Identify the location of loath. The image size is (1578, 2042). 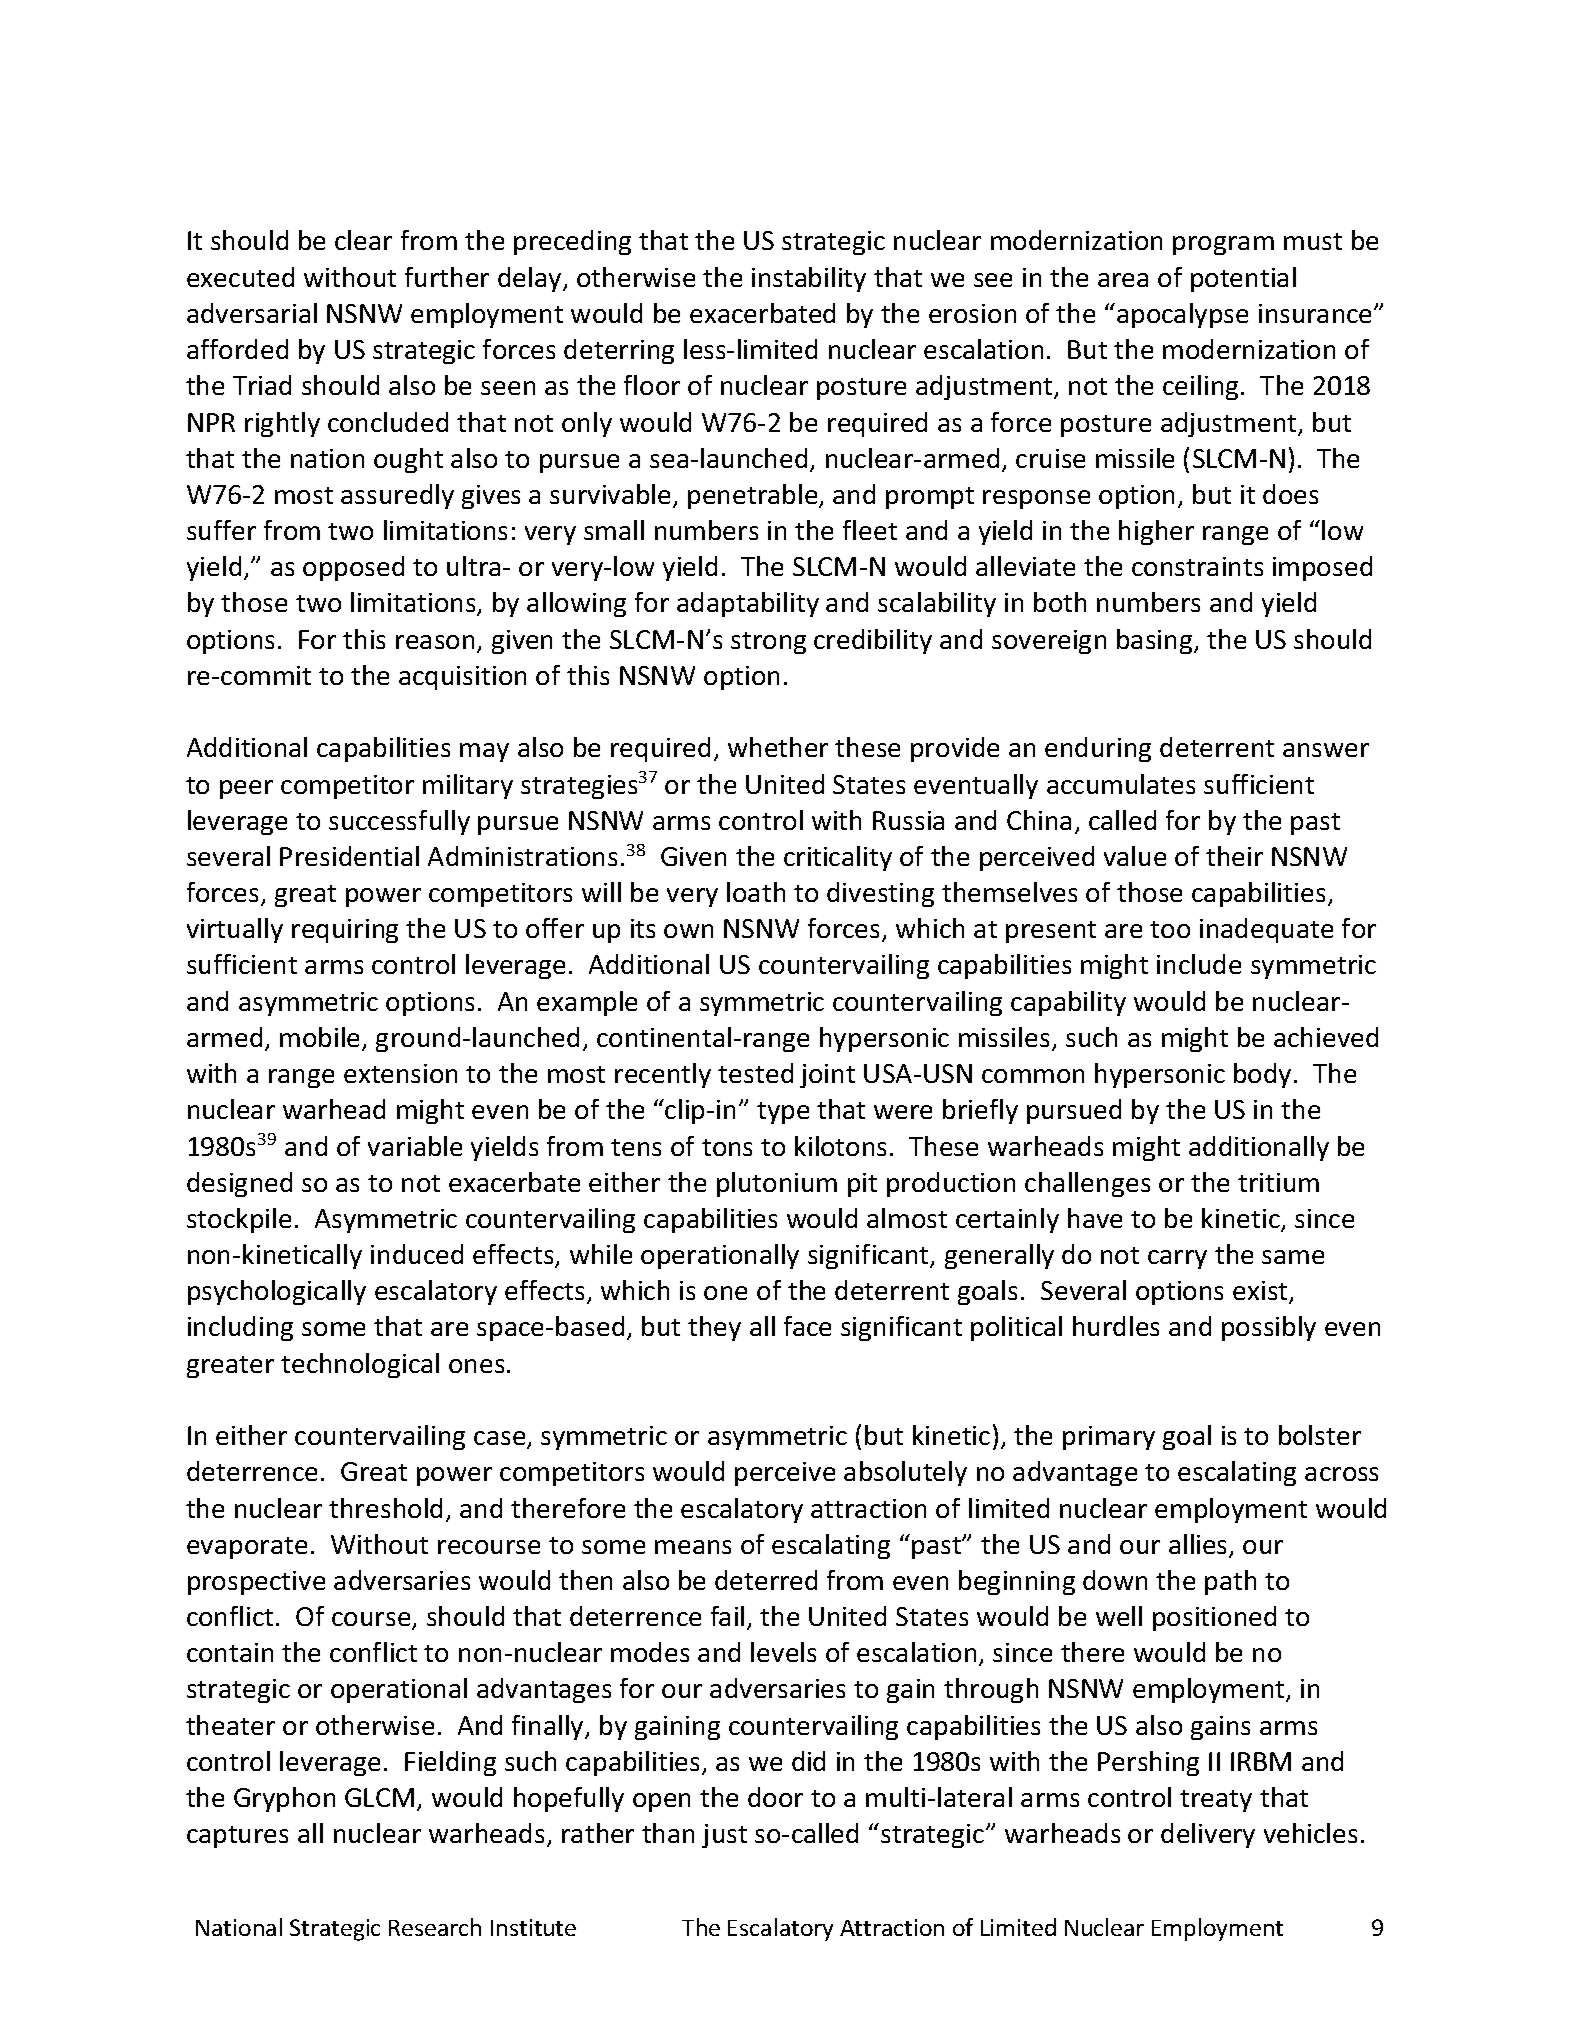
(756, 892).
